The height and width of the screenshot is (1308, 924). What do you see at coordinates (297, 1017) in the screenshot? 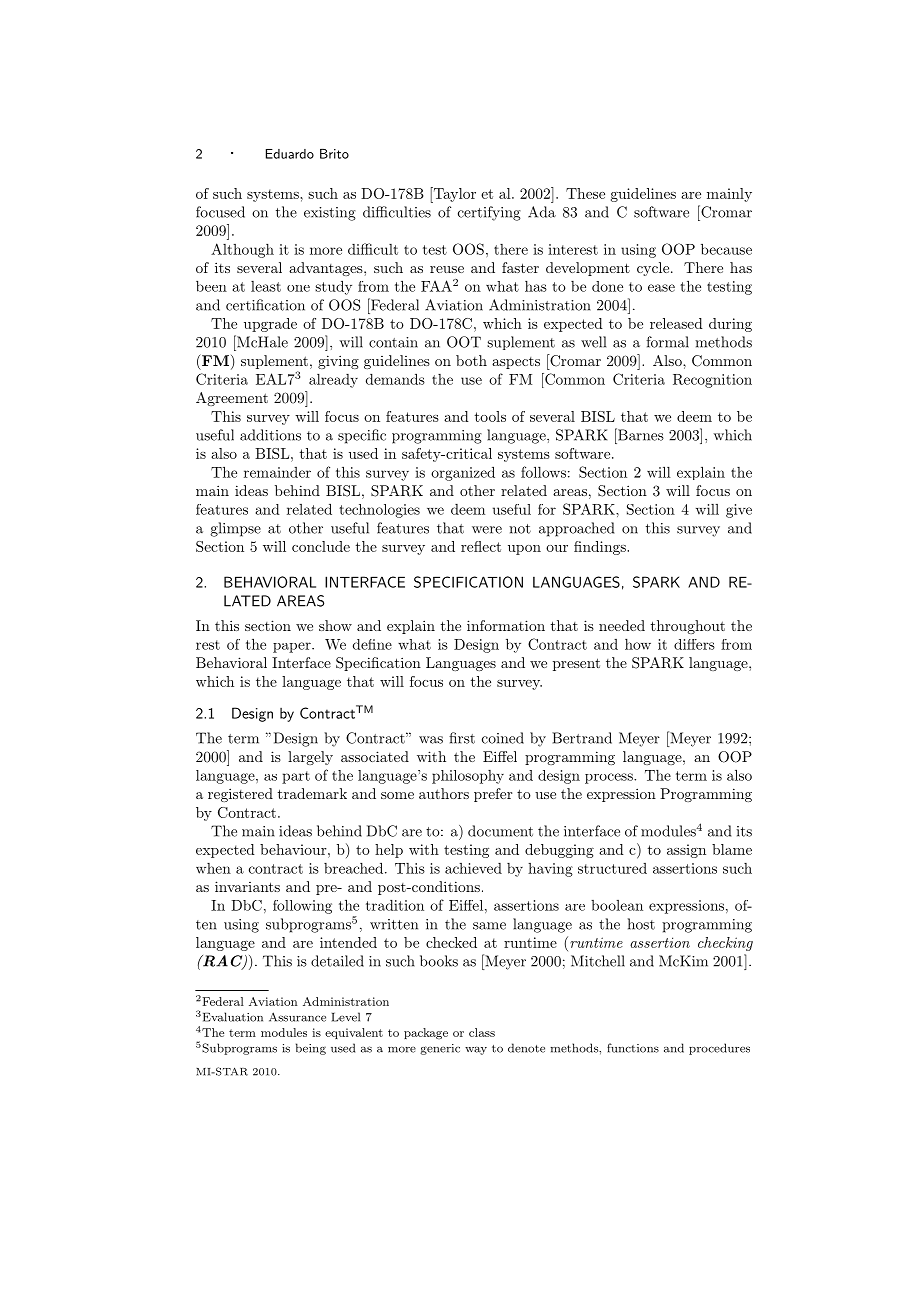
I see `Assurance` at bounding box center [297, 1017].
